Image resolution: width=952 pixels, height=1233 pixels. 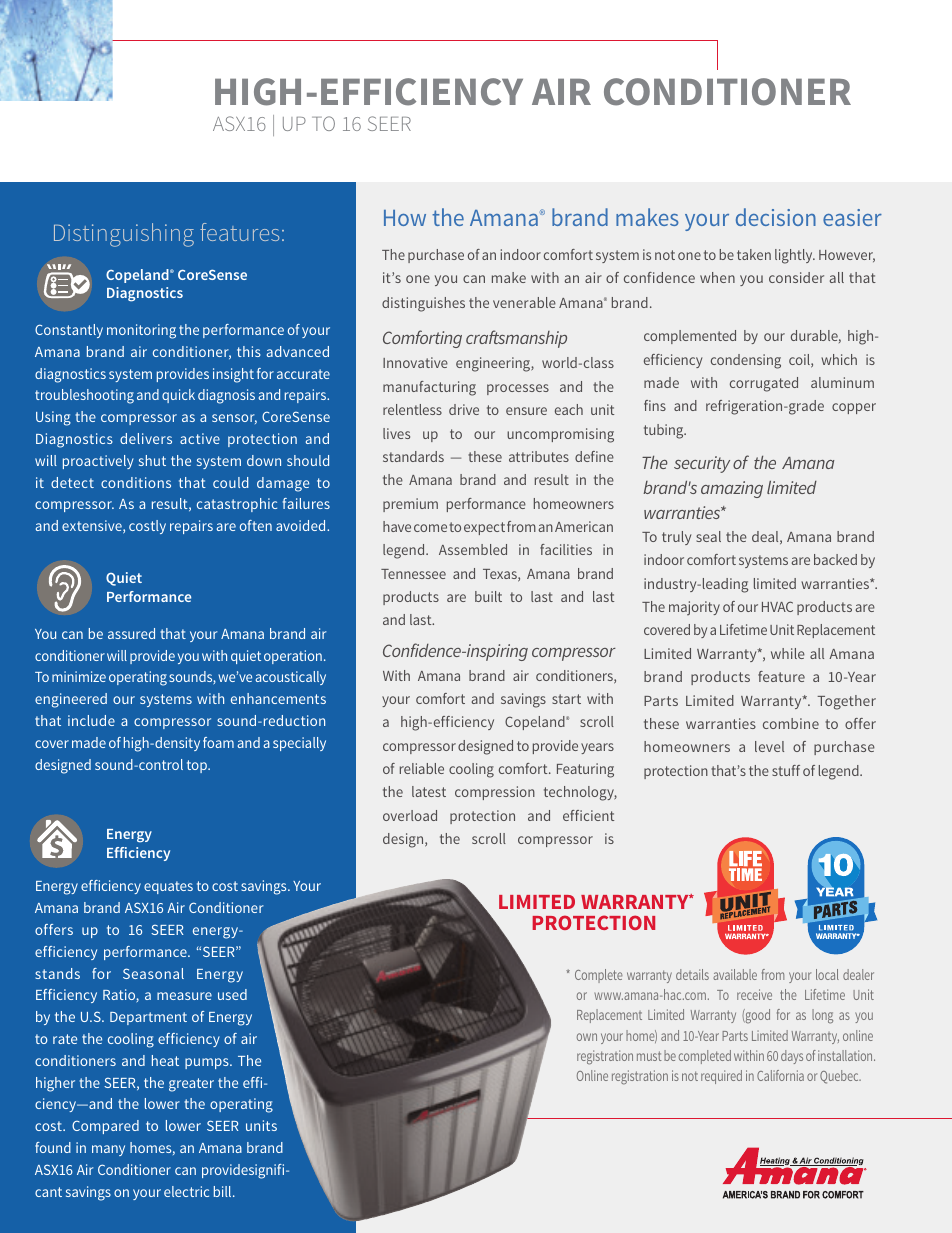 I want to click on combine, so click(x=791, y=723).
